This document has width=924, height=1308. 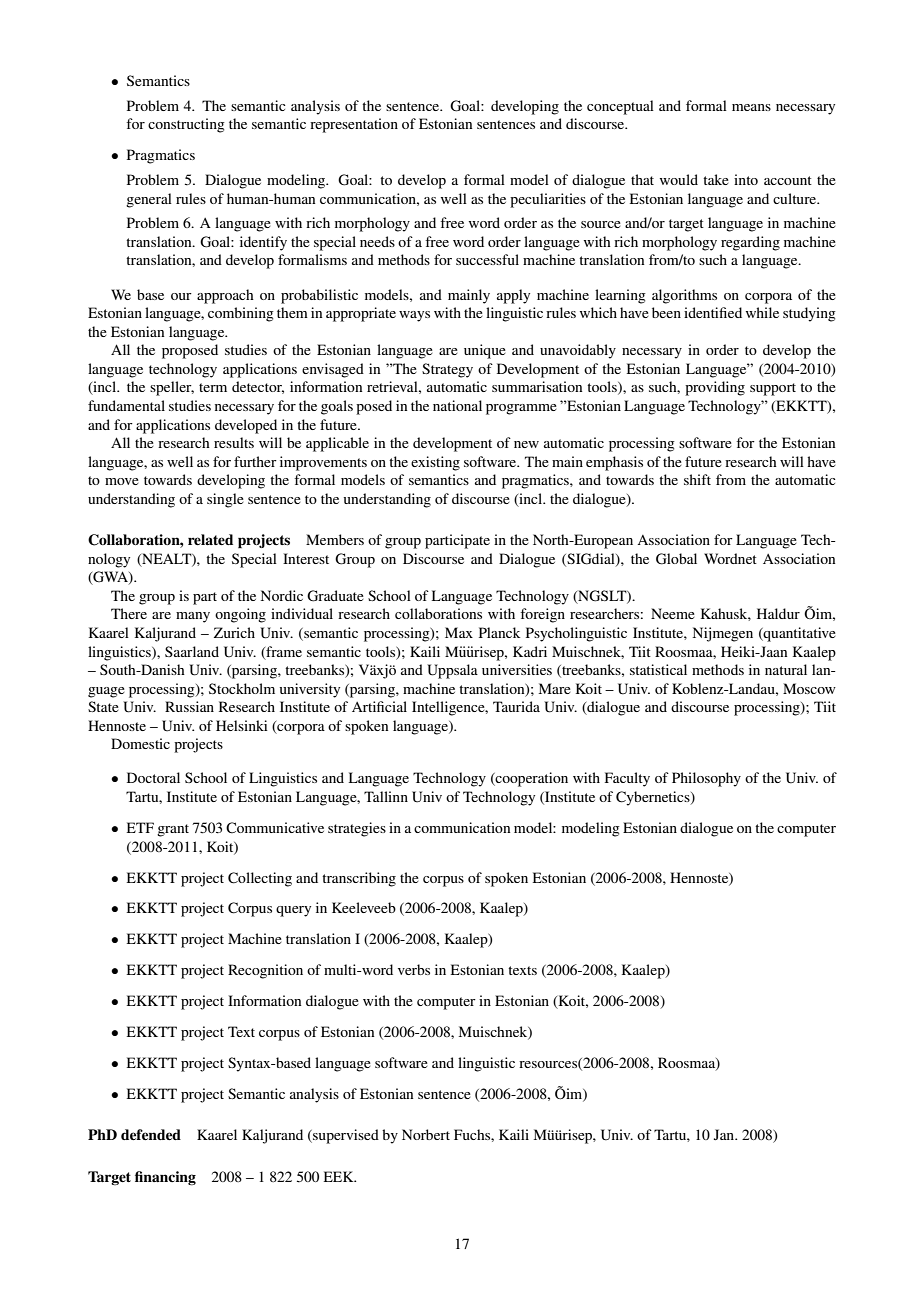 What do you see at coordinates (459, 632) in the document?
I see `Max` at bounding box center [459, 632].
